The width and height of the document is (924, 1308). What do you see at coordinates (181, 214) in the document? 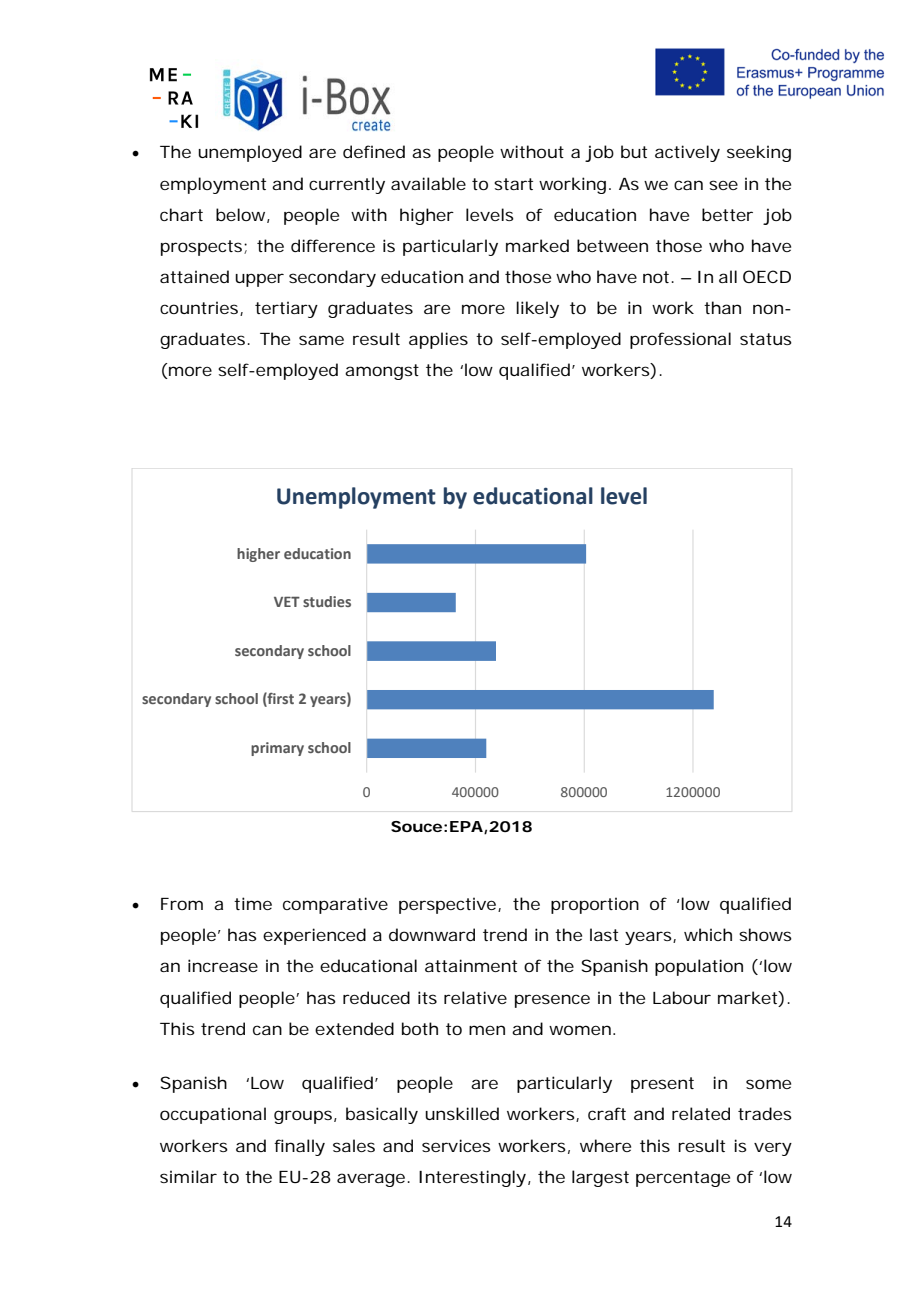
I see `chart` at bounding box center [181, 214].
